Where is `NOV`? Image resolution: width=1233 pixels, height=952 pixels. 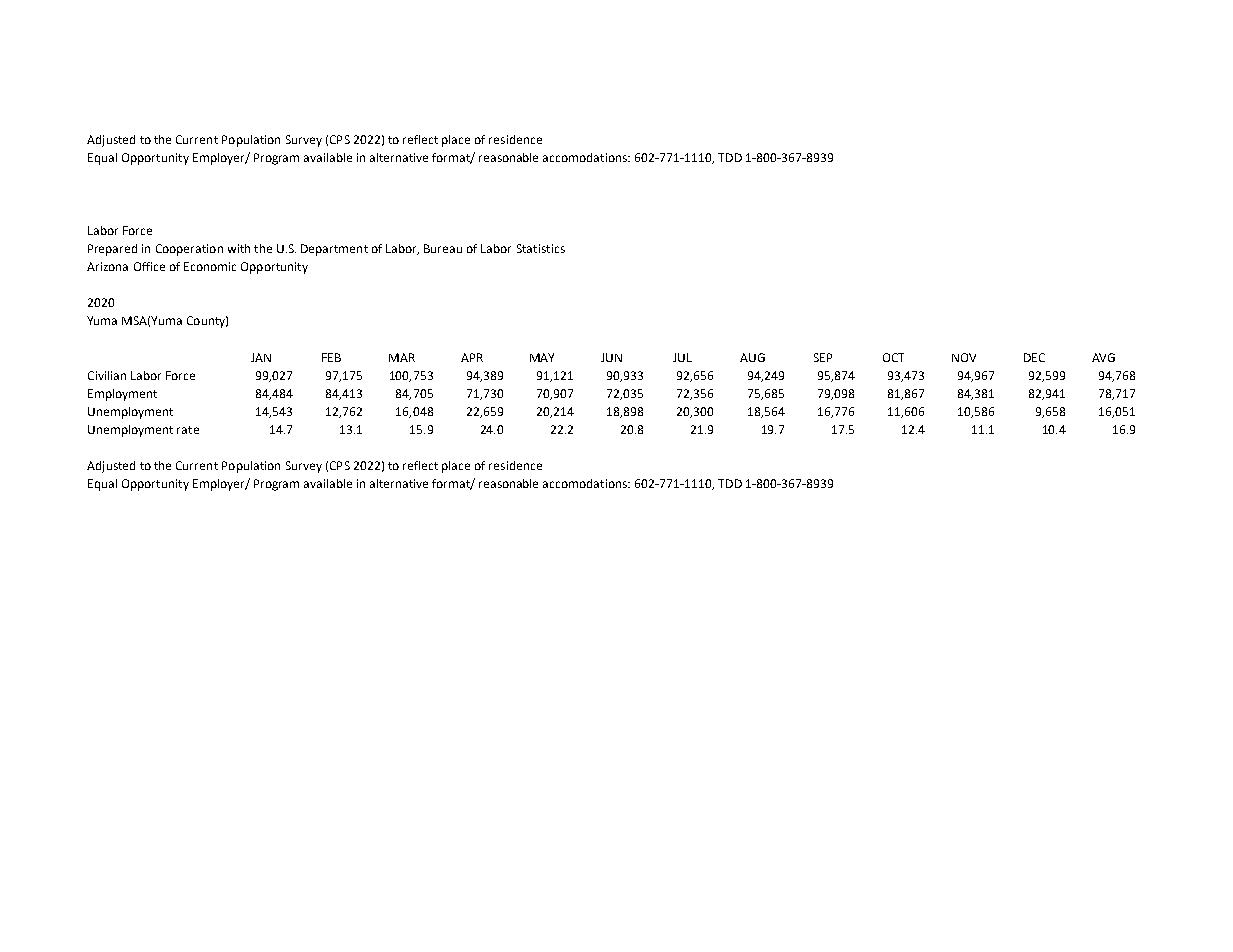
NOV is located at coordinates (964, 357).
